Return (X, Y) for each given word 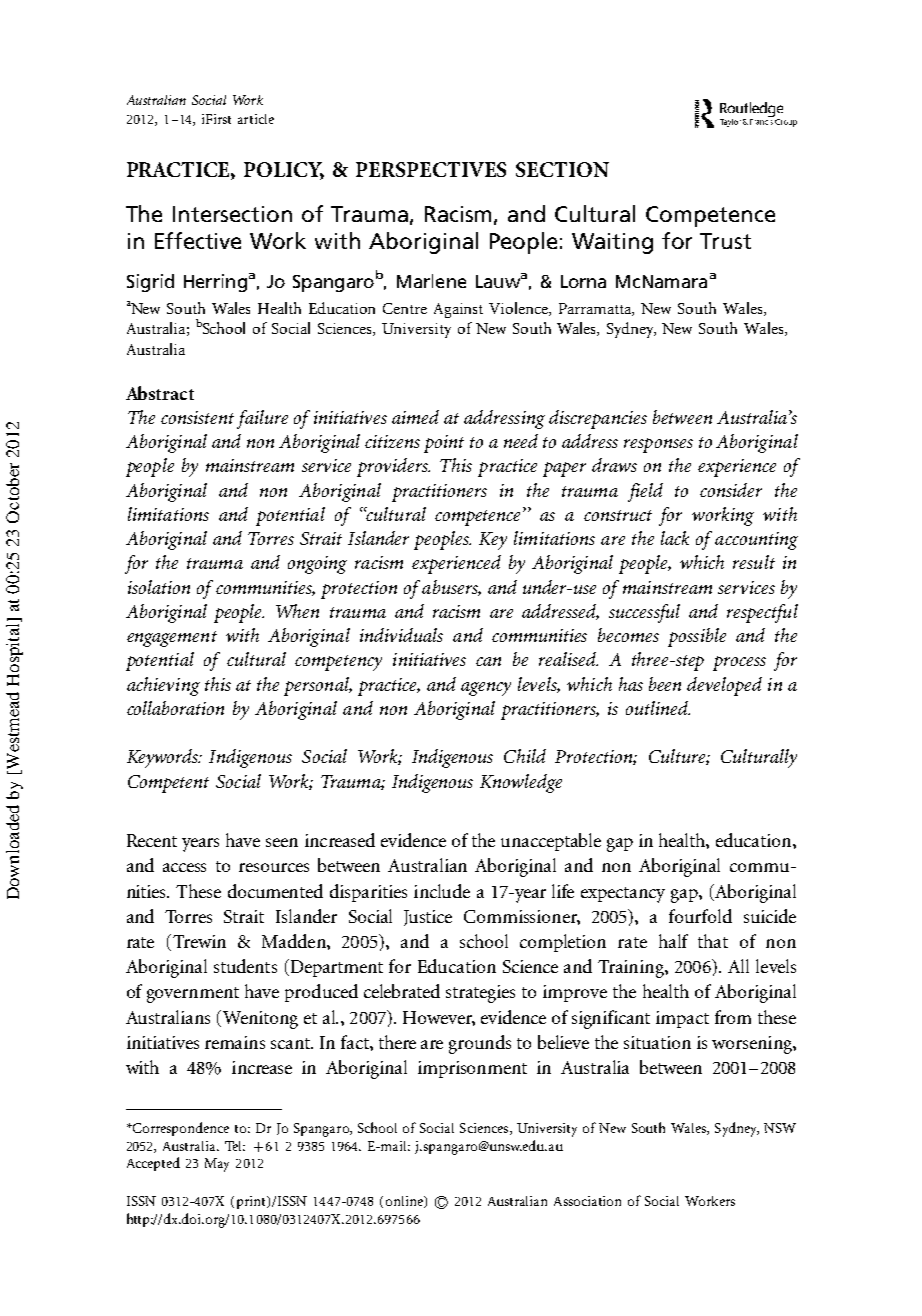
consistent (197, 417)
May (217, 1165)
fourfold (700, 916)
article (256, 119)
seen (282, 842)
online (405, 1202)
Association (587, 1201)
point (444, 444)
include (442, 891)
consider (731, 490)
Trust (725, 241)
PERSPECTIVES (431, 169)
